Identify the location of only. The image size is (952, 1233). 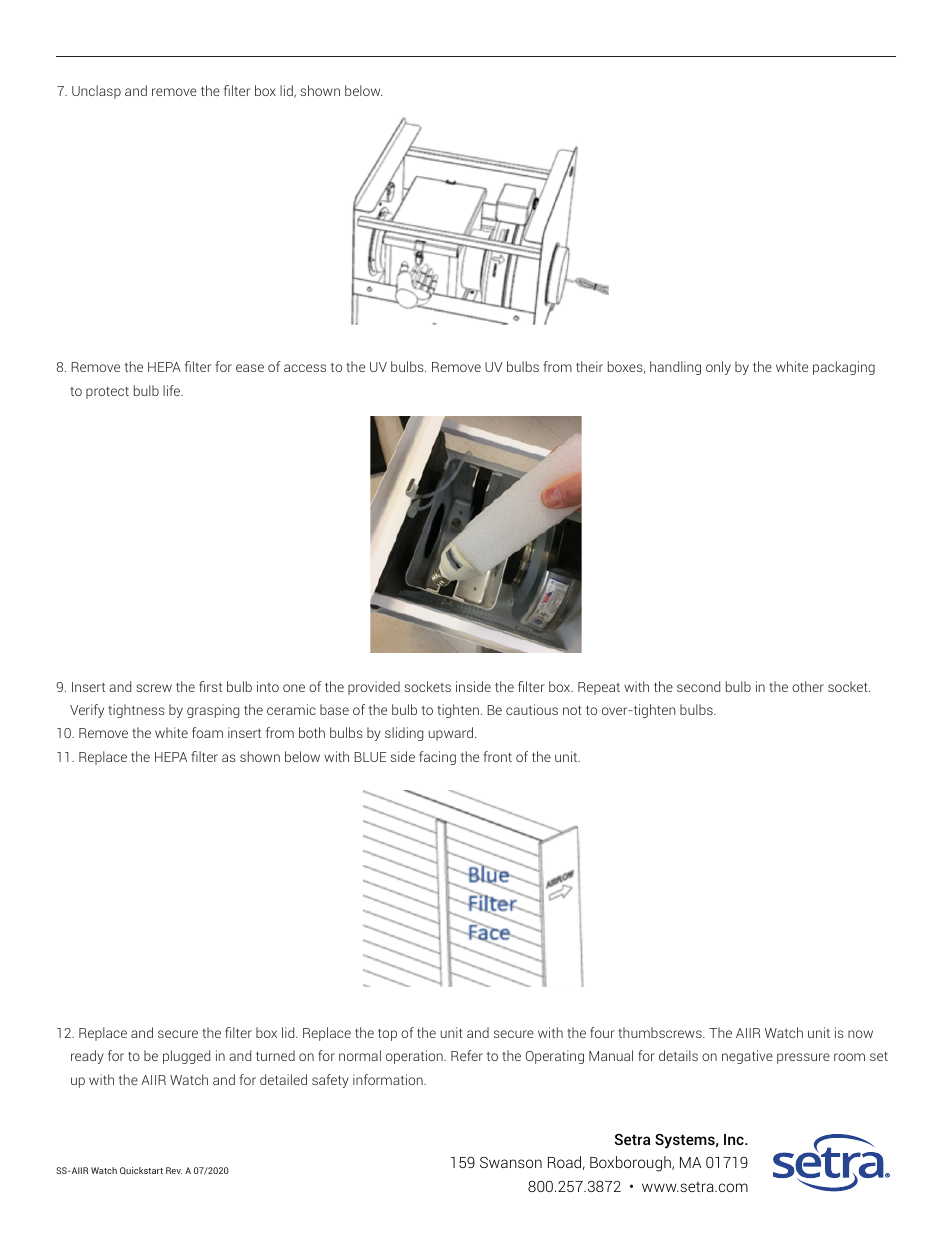
(718, 368).
